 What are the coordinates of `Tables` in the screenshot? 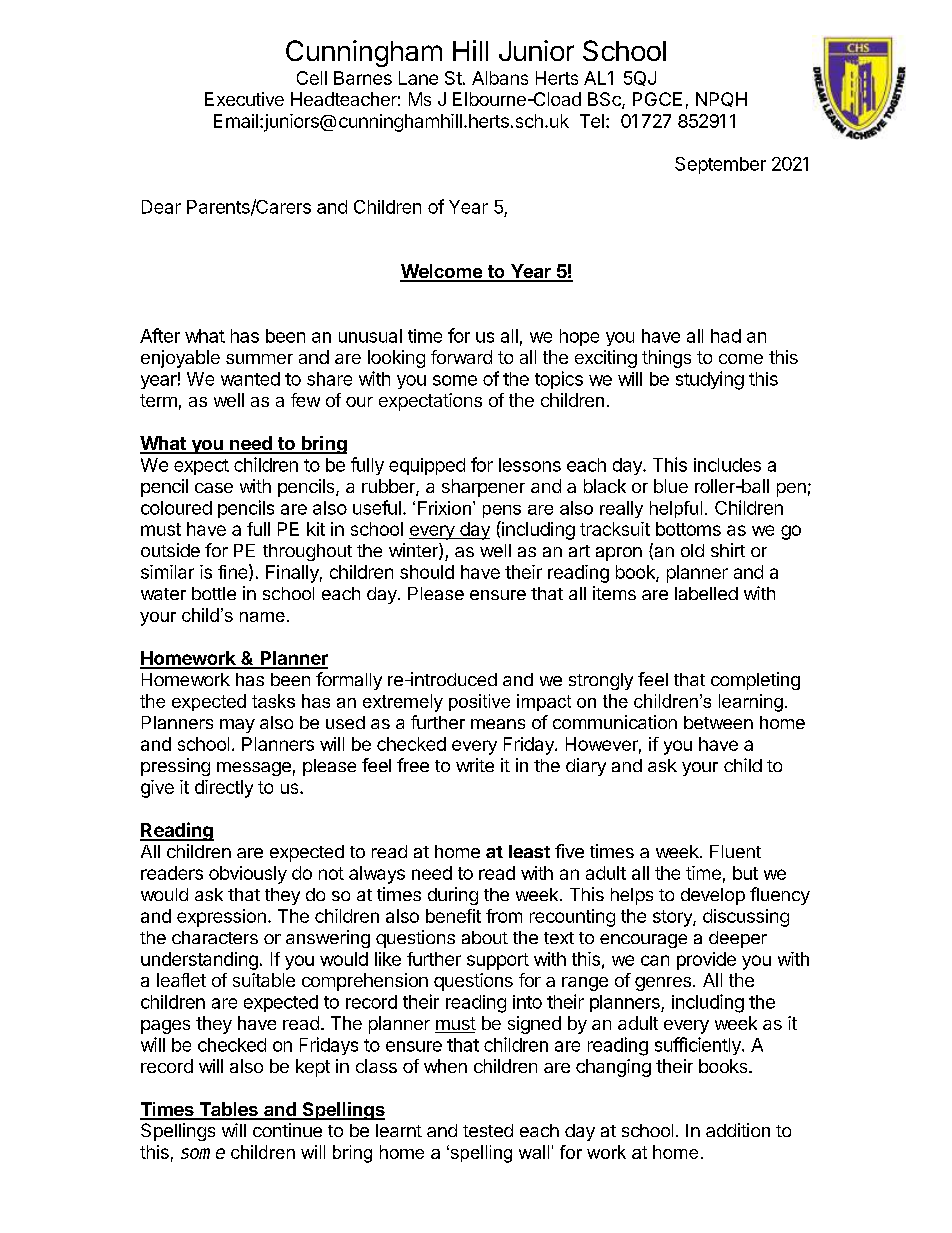 It's located at (228, 1110).
